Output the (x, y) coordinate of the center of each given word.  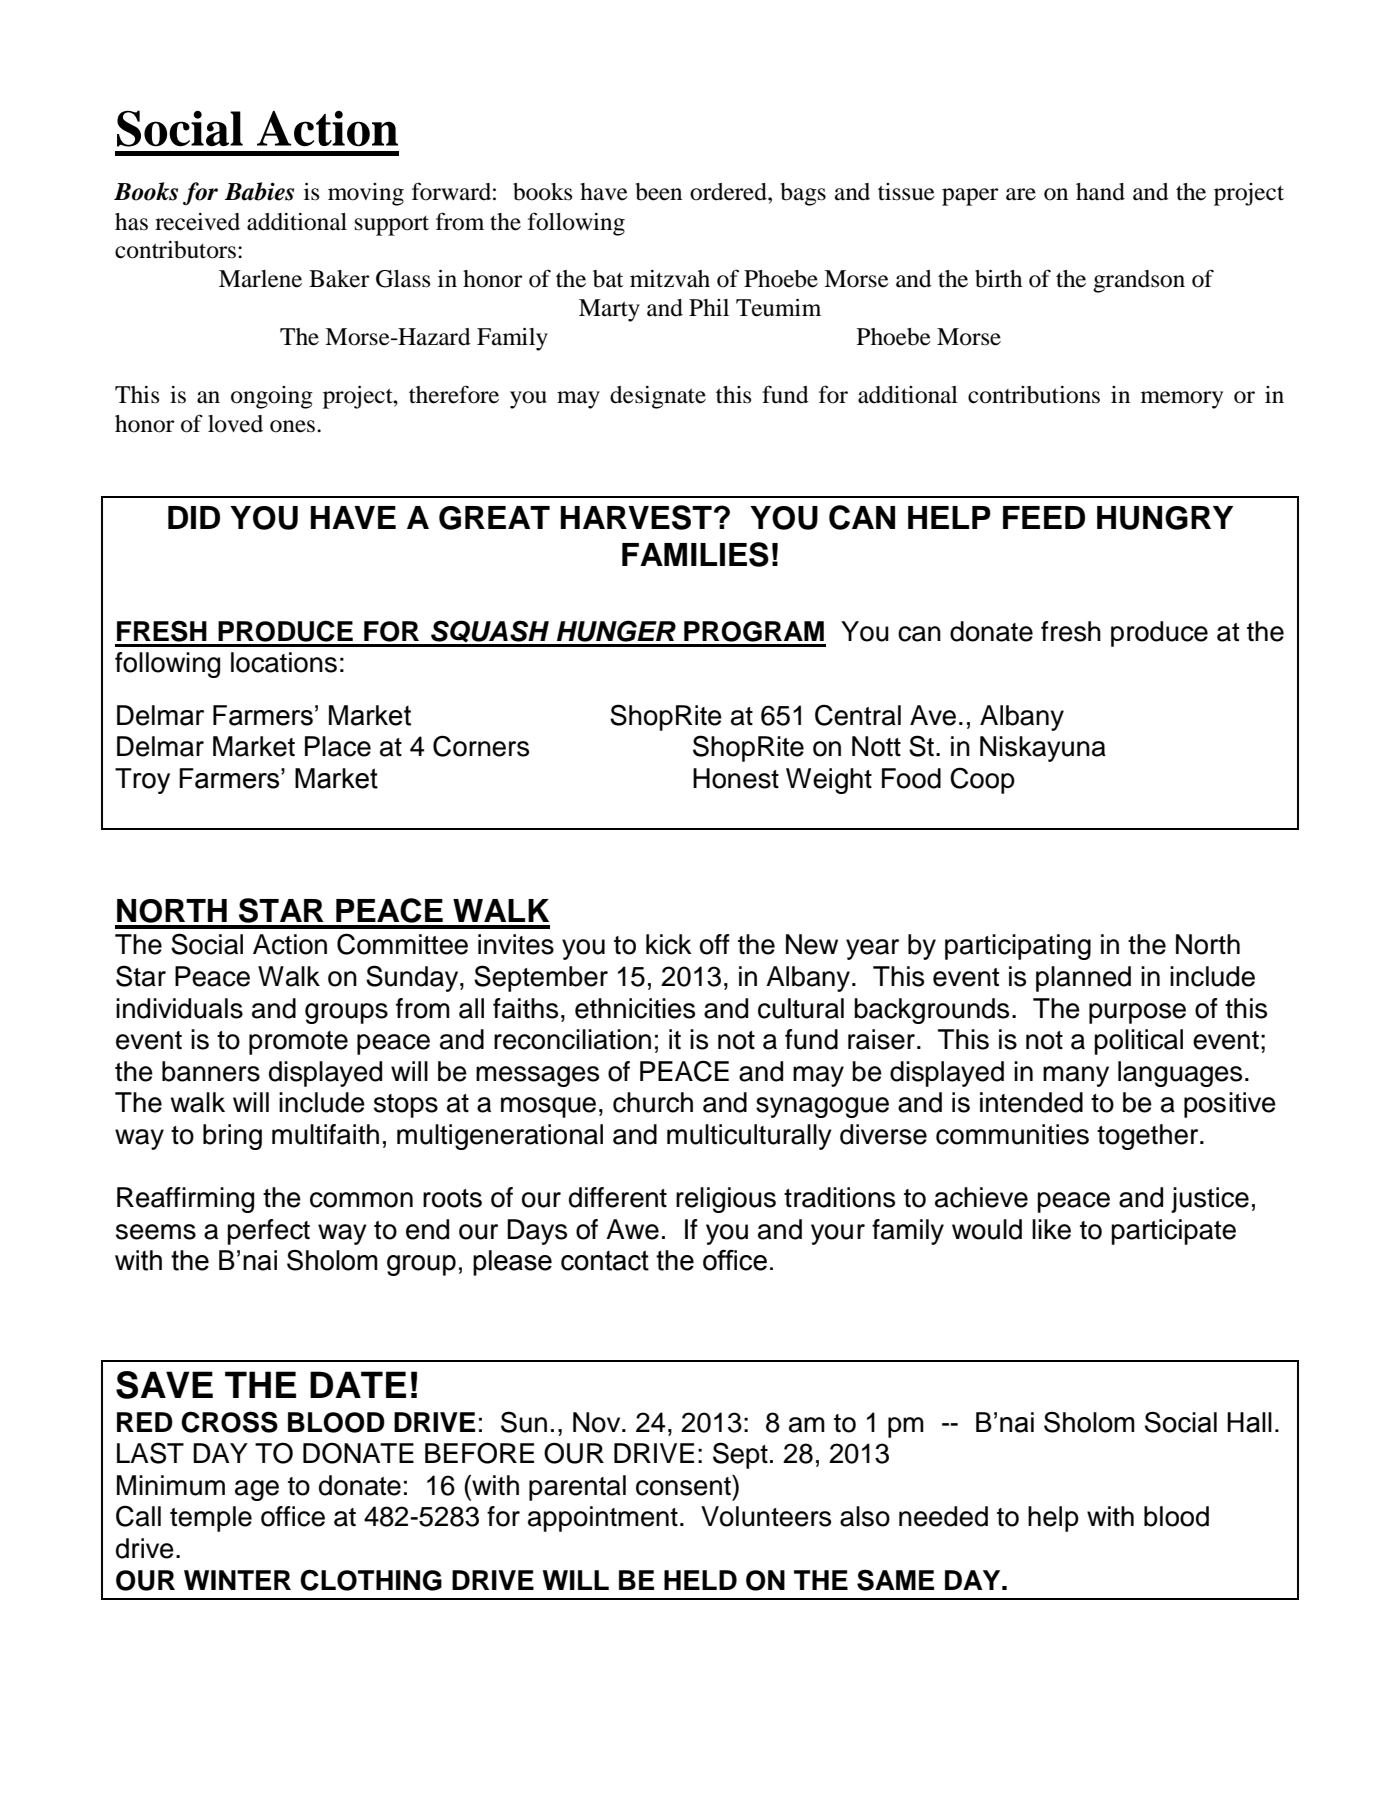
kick (669, 944)
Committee (402, 944)
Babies (259, 191)
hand (1100, 192)
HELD (700, 1580)
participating (1018, 947)
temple (211, 1519)
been (659, 192)
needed (943, 1516)
